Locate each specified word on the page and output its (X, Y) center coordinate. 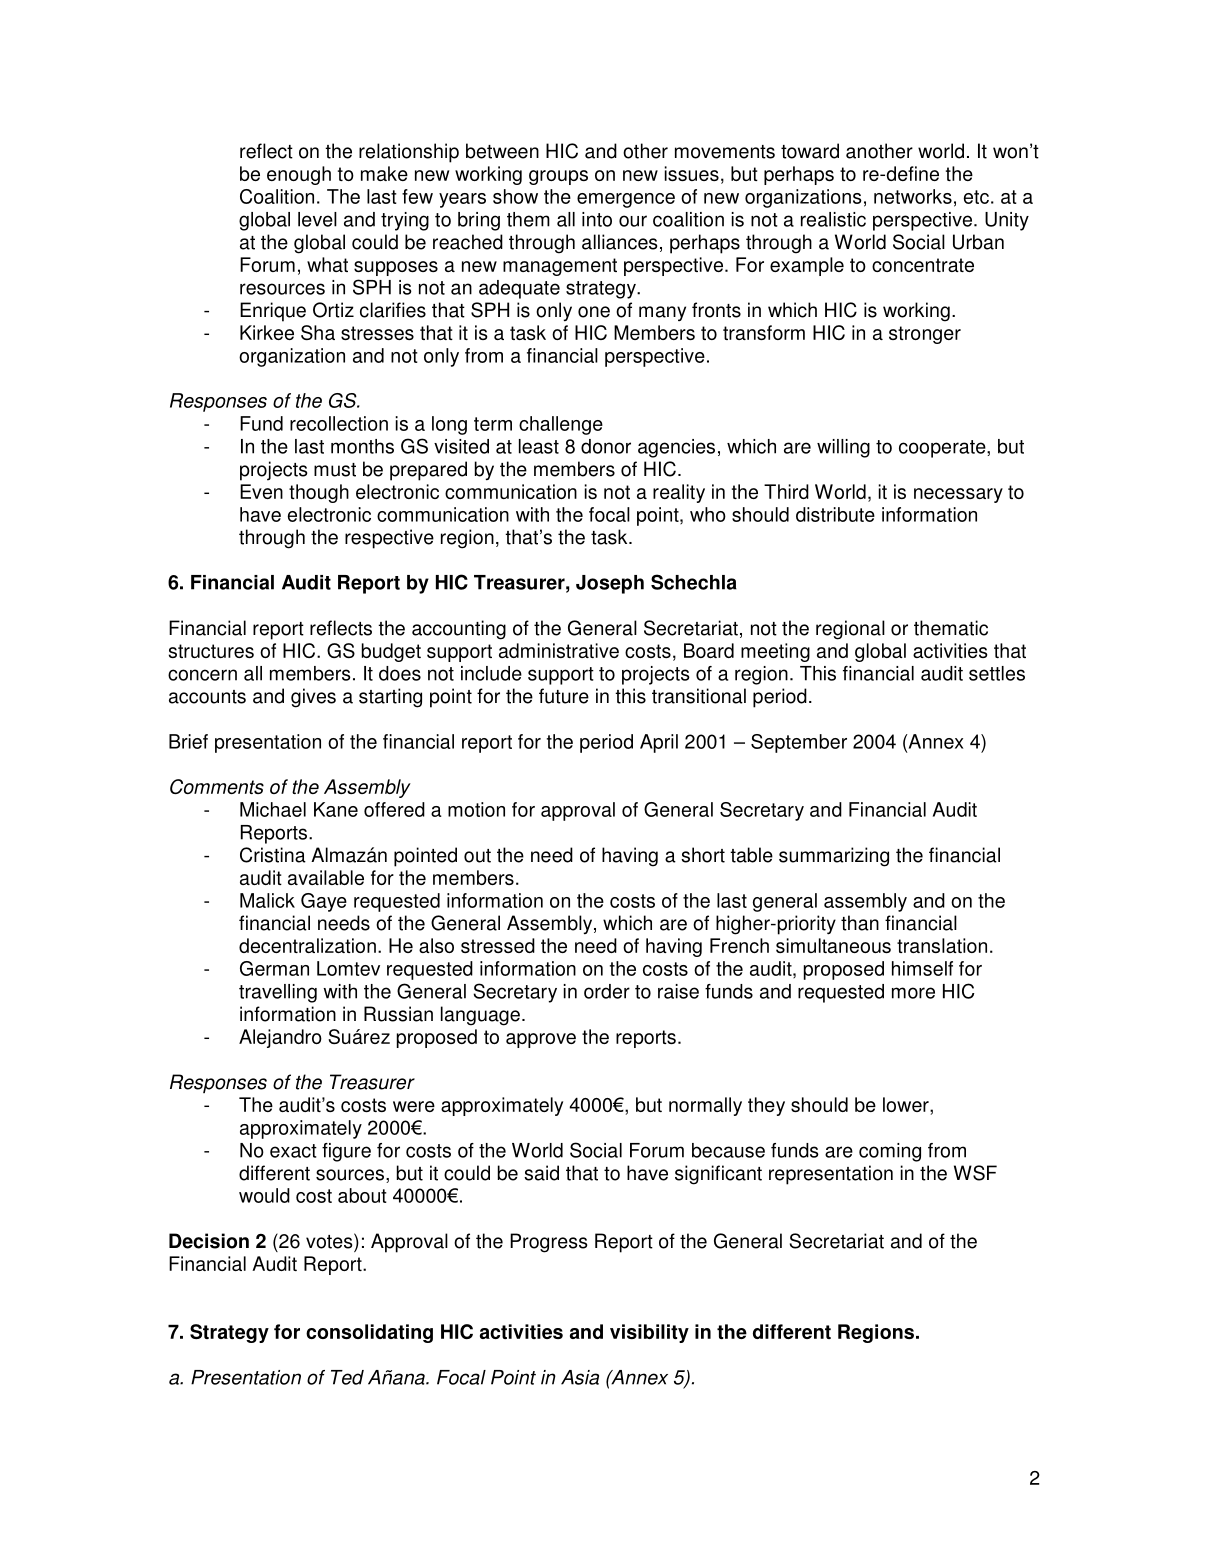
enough (299, 175)
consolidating (369, 1333)
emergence (626, 200)
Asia (580, 1377)
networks (913, 196)
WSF (975, 1173)
